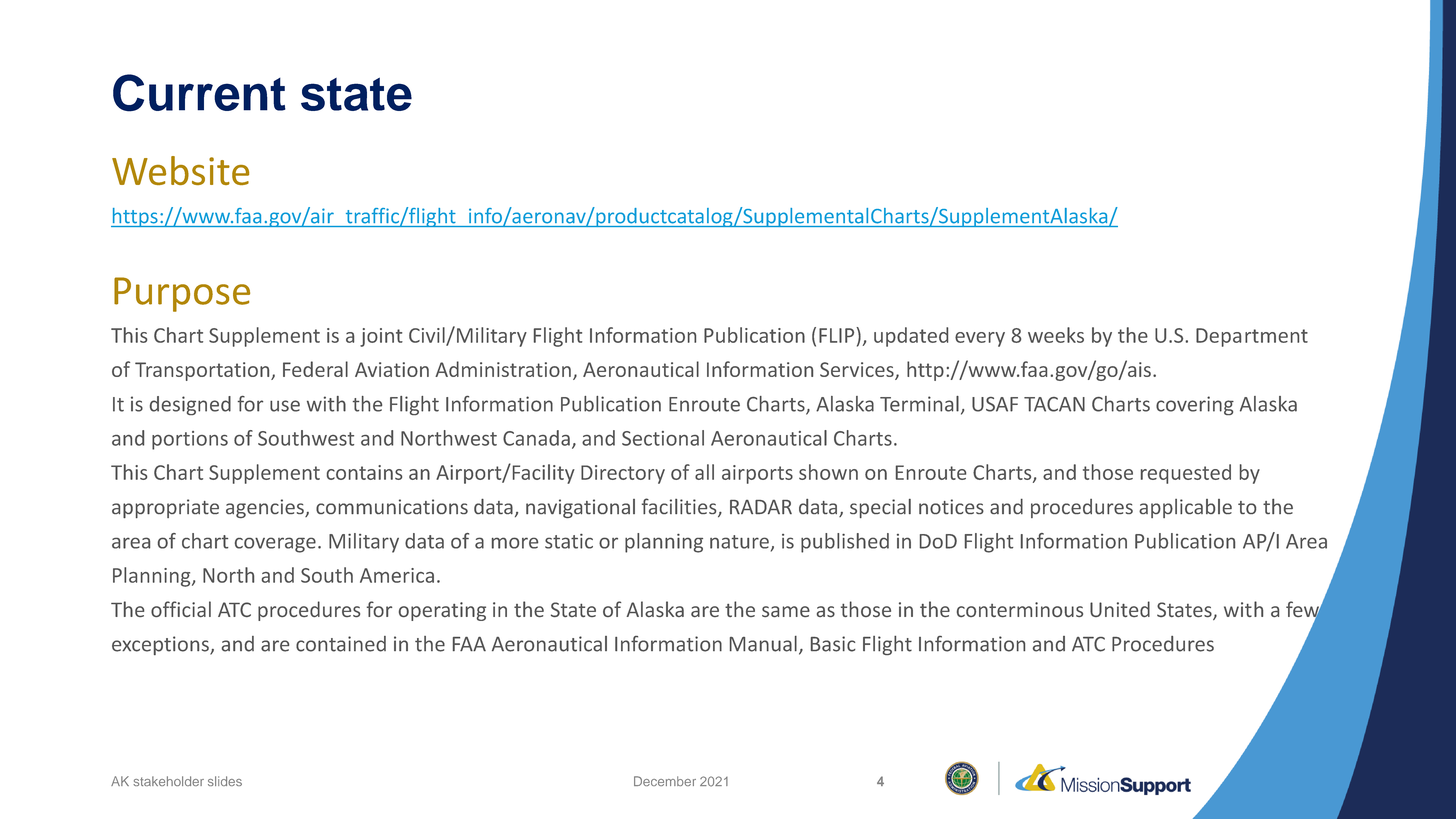 The image size is (1456, 819). I want to click on Basic, so click(833, 644).
